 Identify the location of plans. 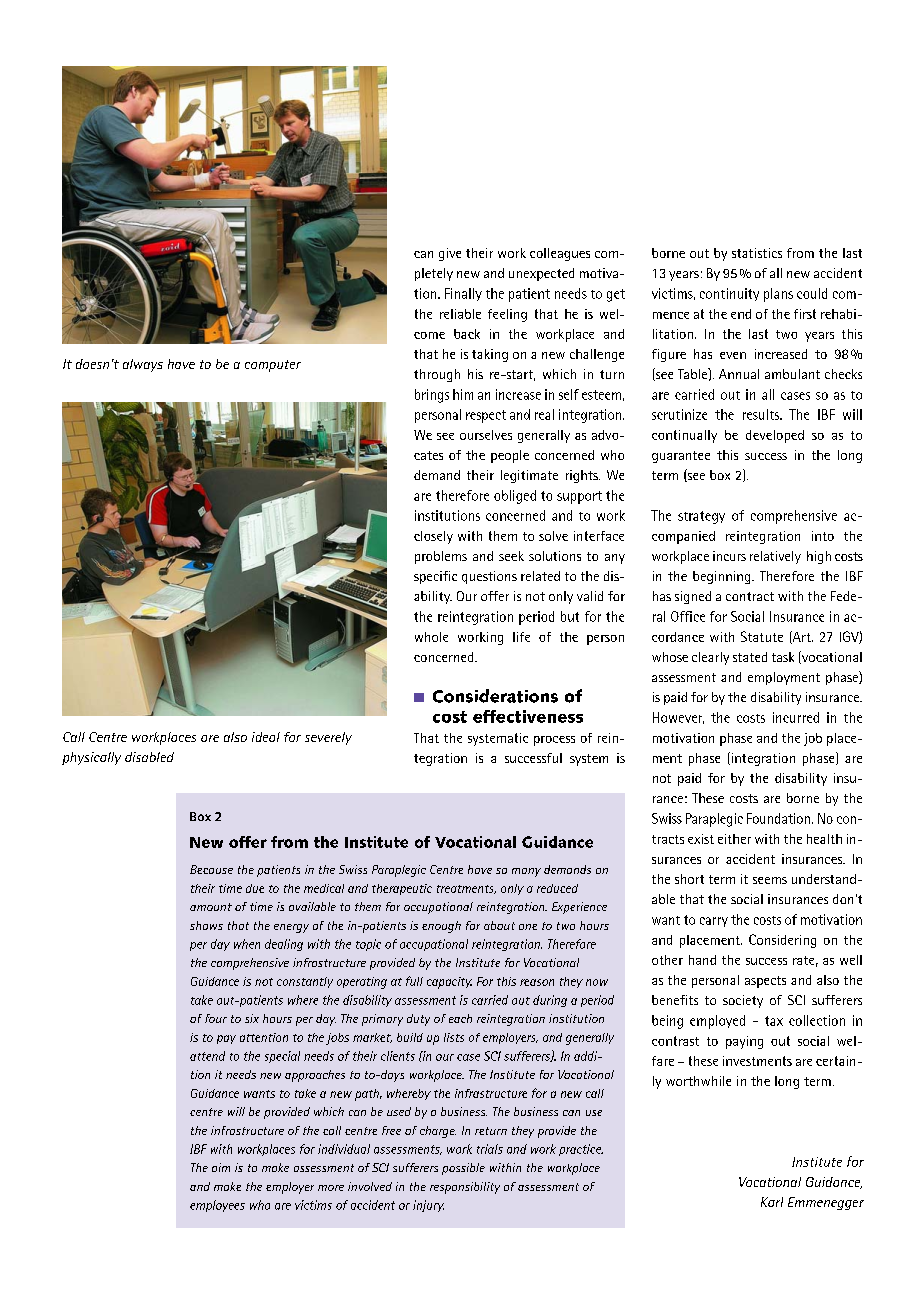
(778, 295).
